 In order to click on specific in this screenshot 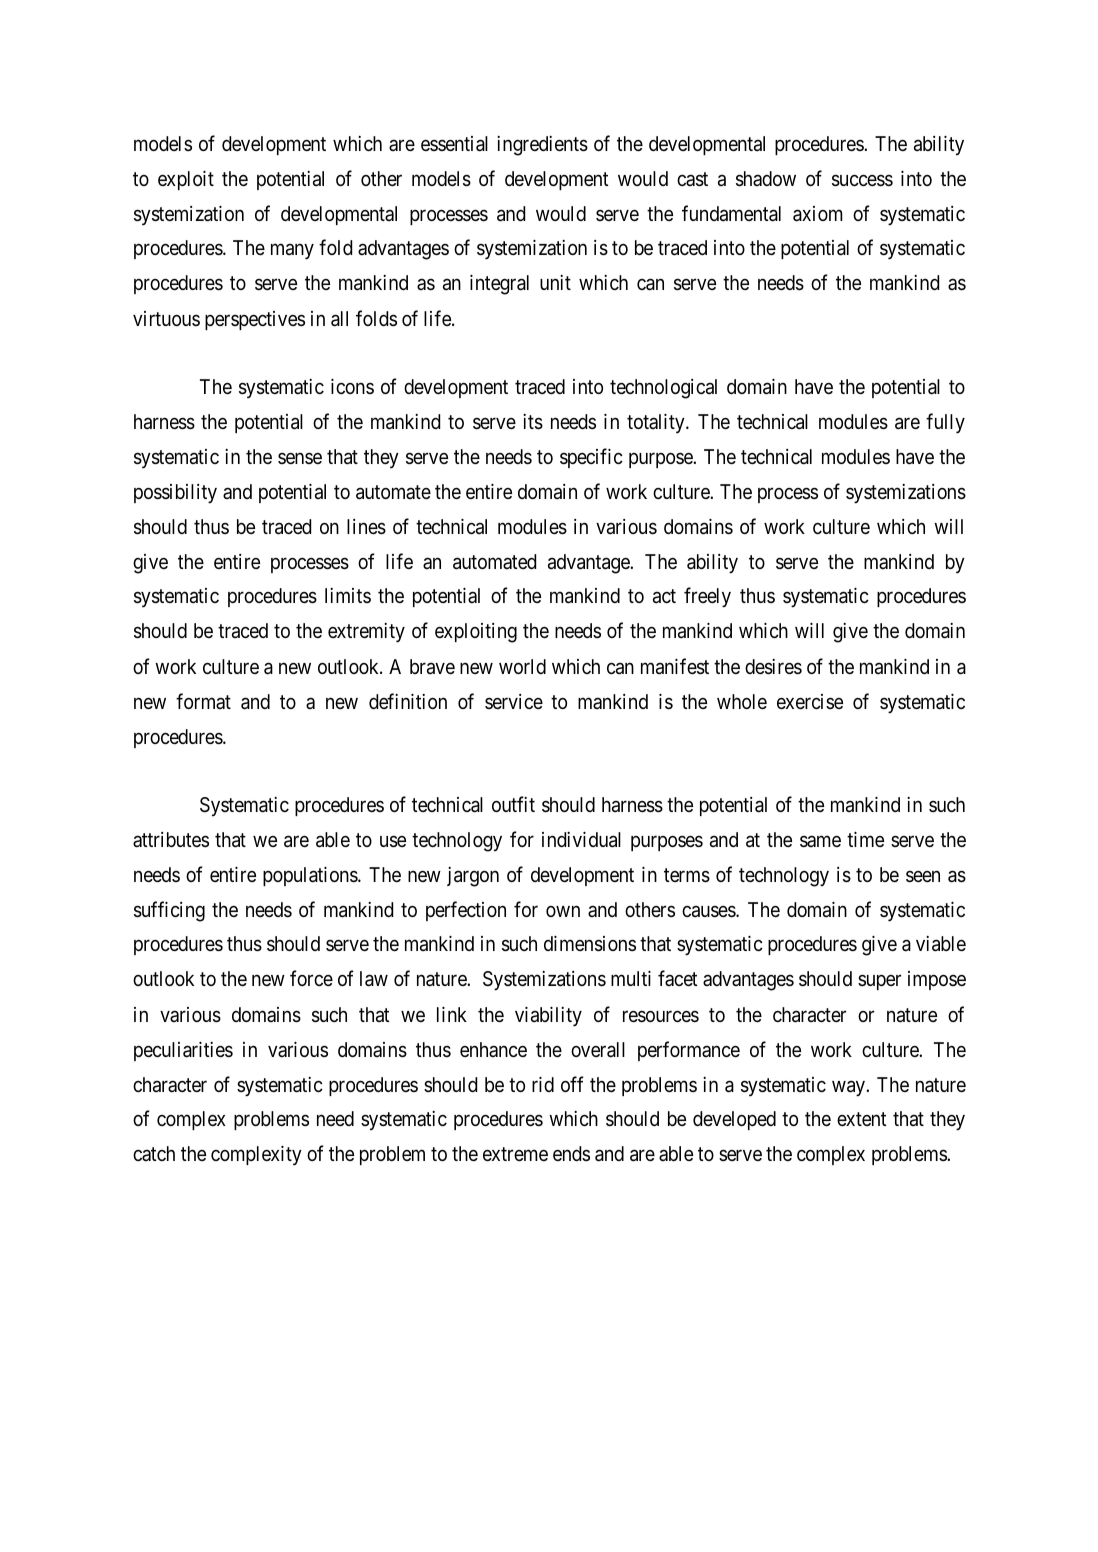, I will do `click(591, 458)`.
